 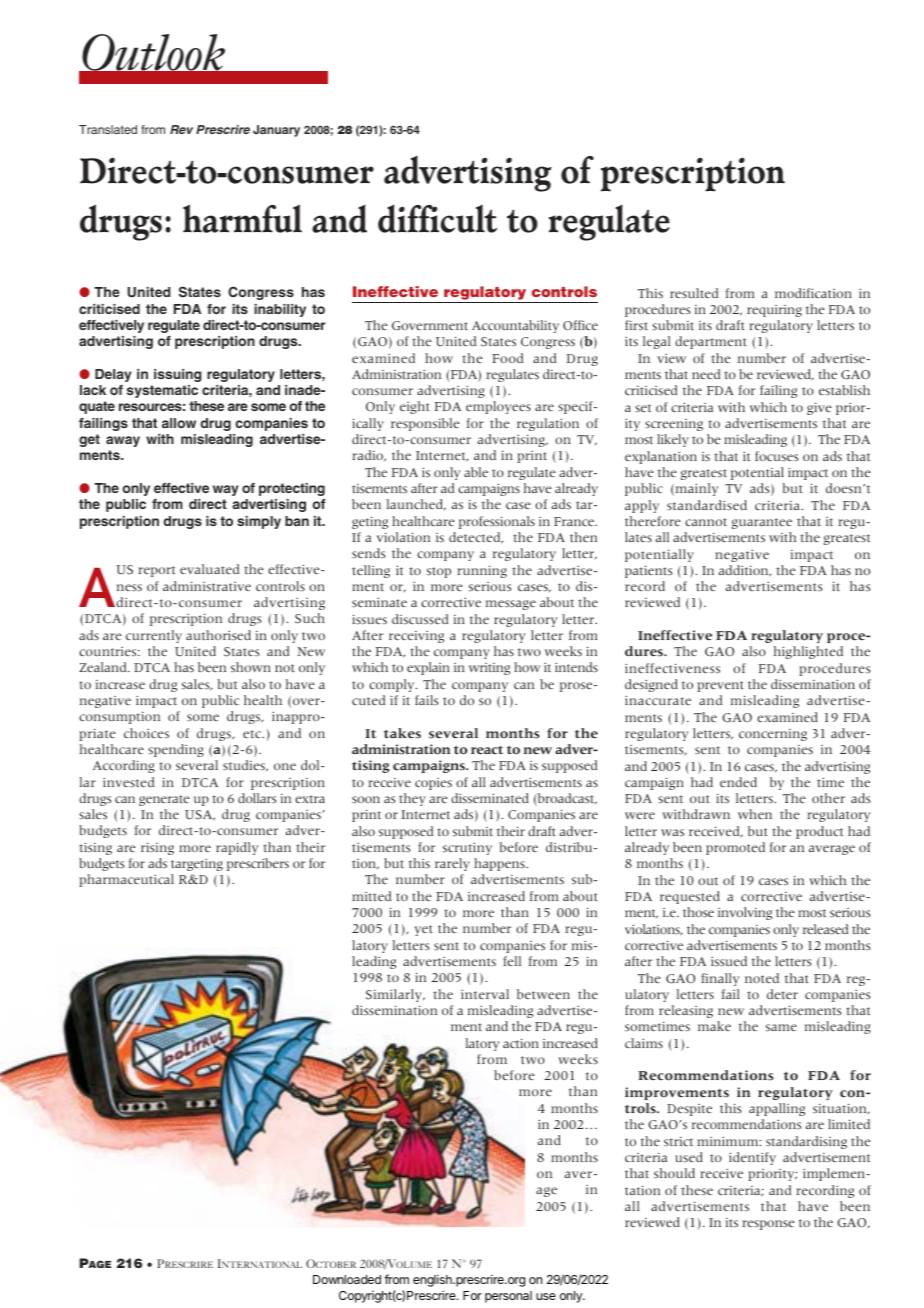 I want to click on Downloaded, so click(x=347, y=1279).
